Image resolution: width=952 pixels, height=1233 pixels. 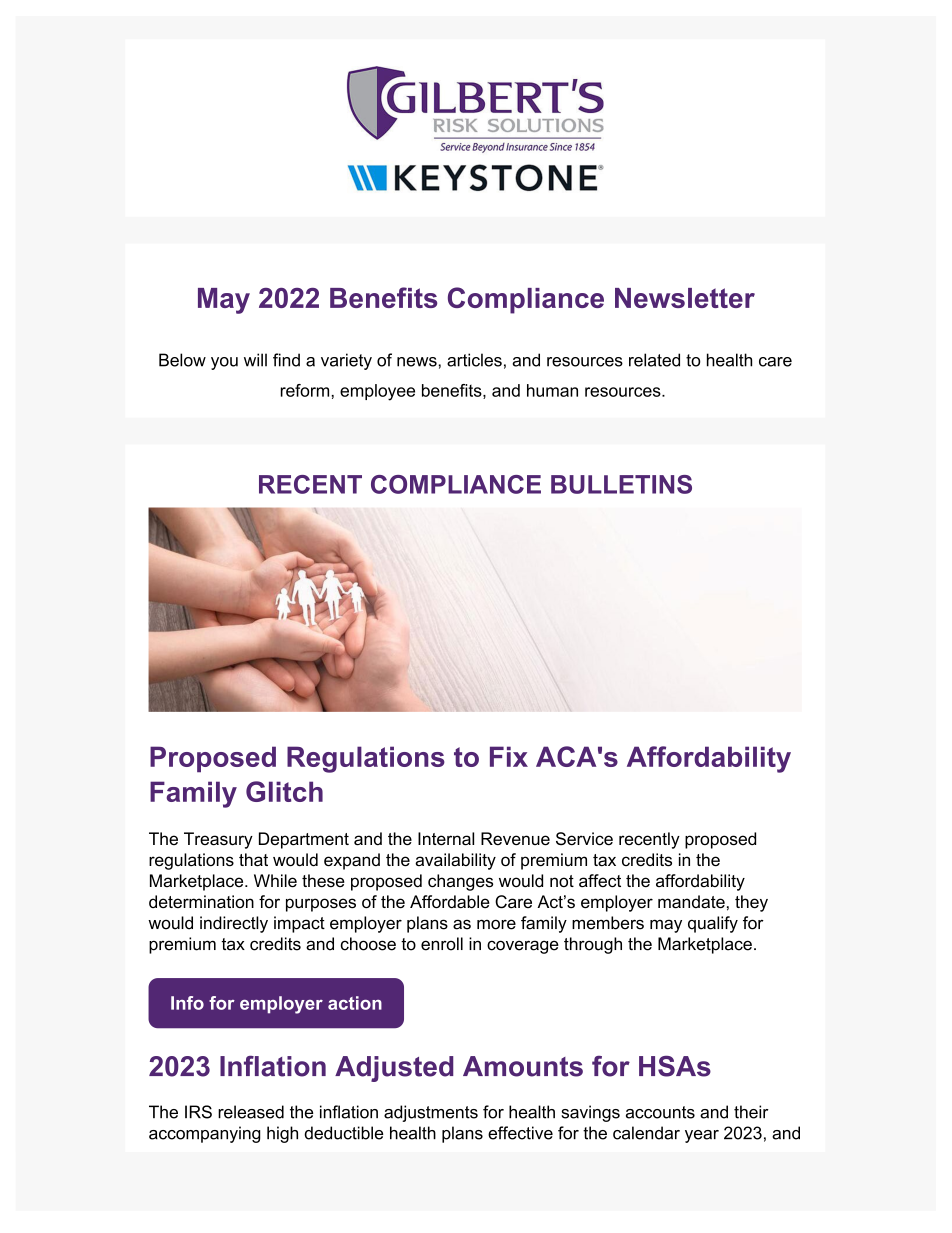 What do you see at coordinates (253, 860) in the document?
I see `that` at bounding box center [253, 860].
